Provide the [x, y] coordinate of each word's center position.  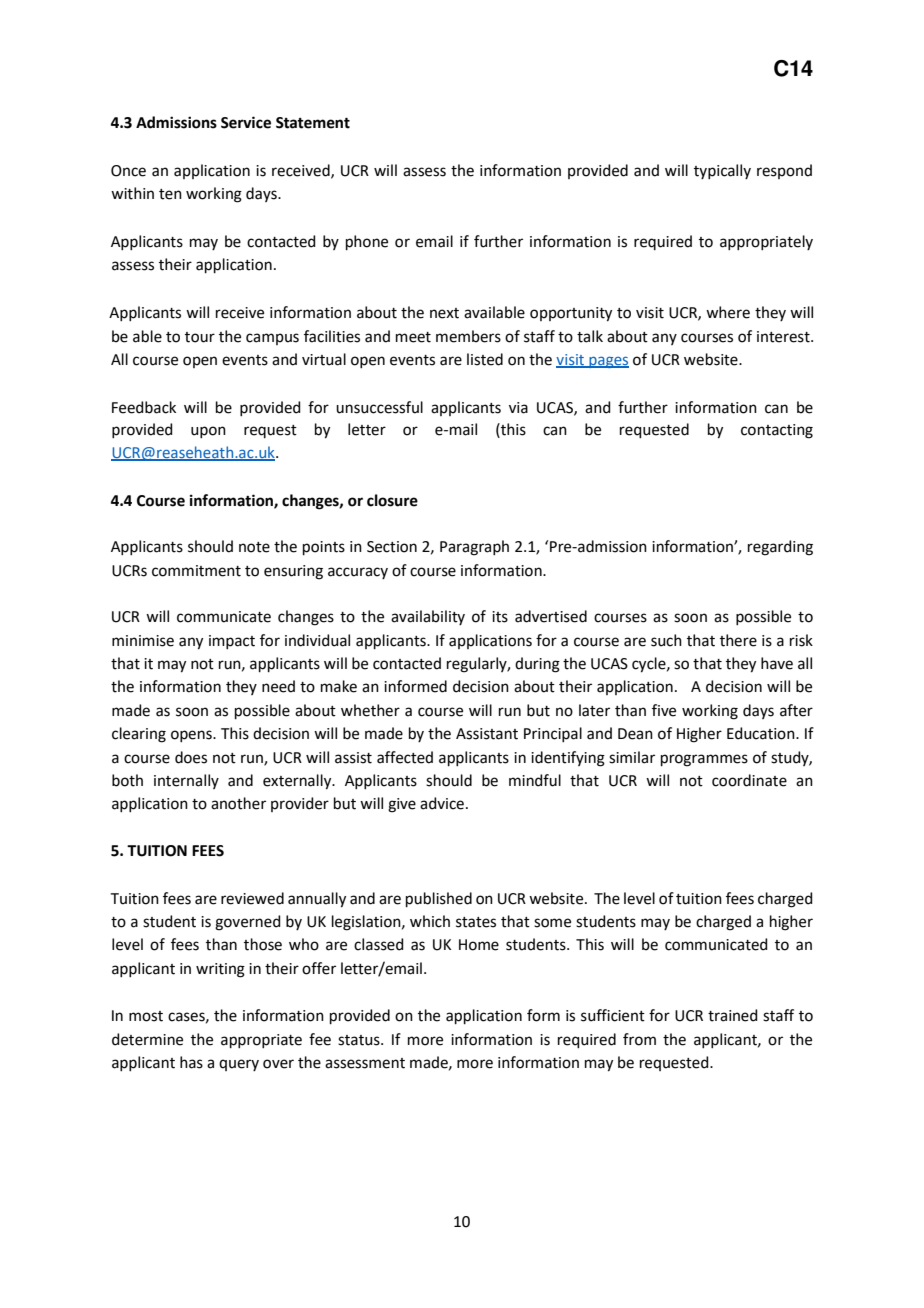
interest [784, 337]
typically [722, 171]
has [191, 1062]
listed [485, 359]
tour [200, 337]
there [738, 640]
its [500, 617]
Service [246, 122]
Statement [313, 123]
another [238, 803]
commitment [196, 571]
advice [442, 803]
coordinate [749, 780]
